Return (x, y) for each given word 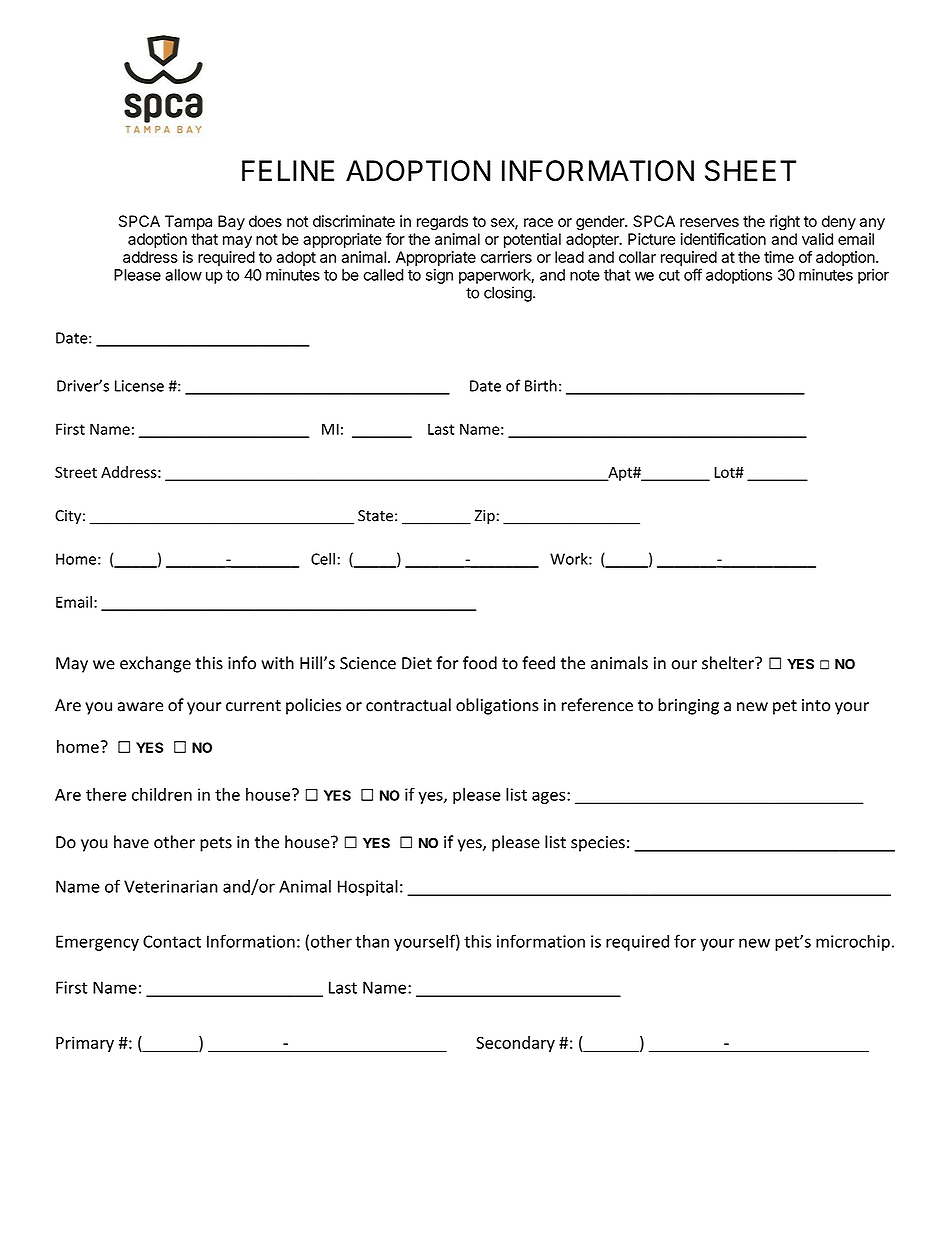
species (598, 844)
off (693, 274)
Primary (85, 1044)
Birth (541, 385)
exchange (155, 664)
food (480, 663)
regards (442, 223)
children (162, 794)
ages (550, 797)
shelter (729, 663)
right (785, 223)
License (139, 386)
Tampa (188, 222)
